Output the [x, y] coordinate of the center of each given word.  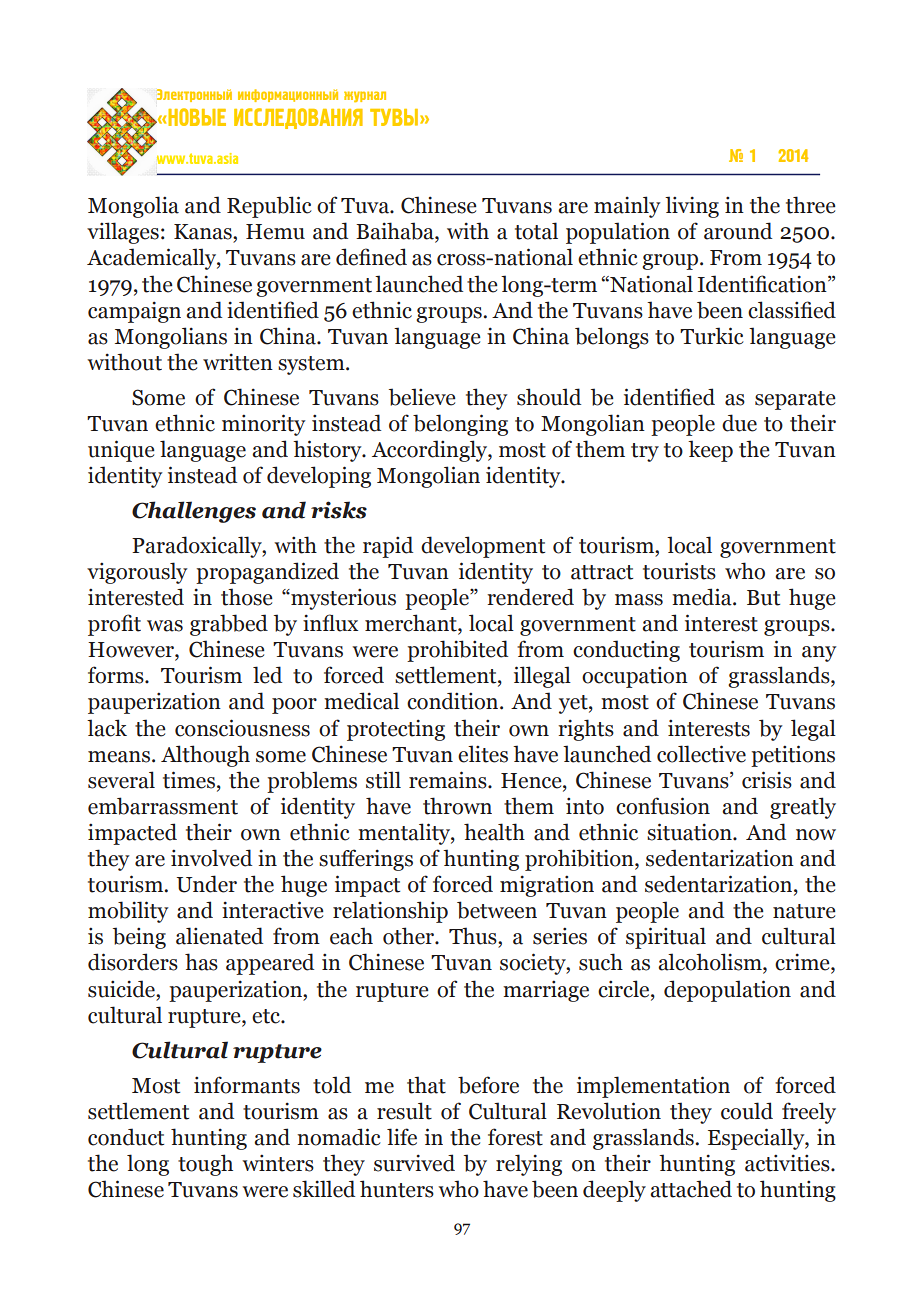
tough [205, 1165]
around [738, 231]
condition [454, 701]
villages [123, 233]
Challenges [194, 512]
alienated [219, 936]
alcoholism [711, 963]
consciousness [242, 728]
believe [422, 397]
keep [710, 451]
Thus [474, 936]
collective [701, 754]
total [536, 231]
